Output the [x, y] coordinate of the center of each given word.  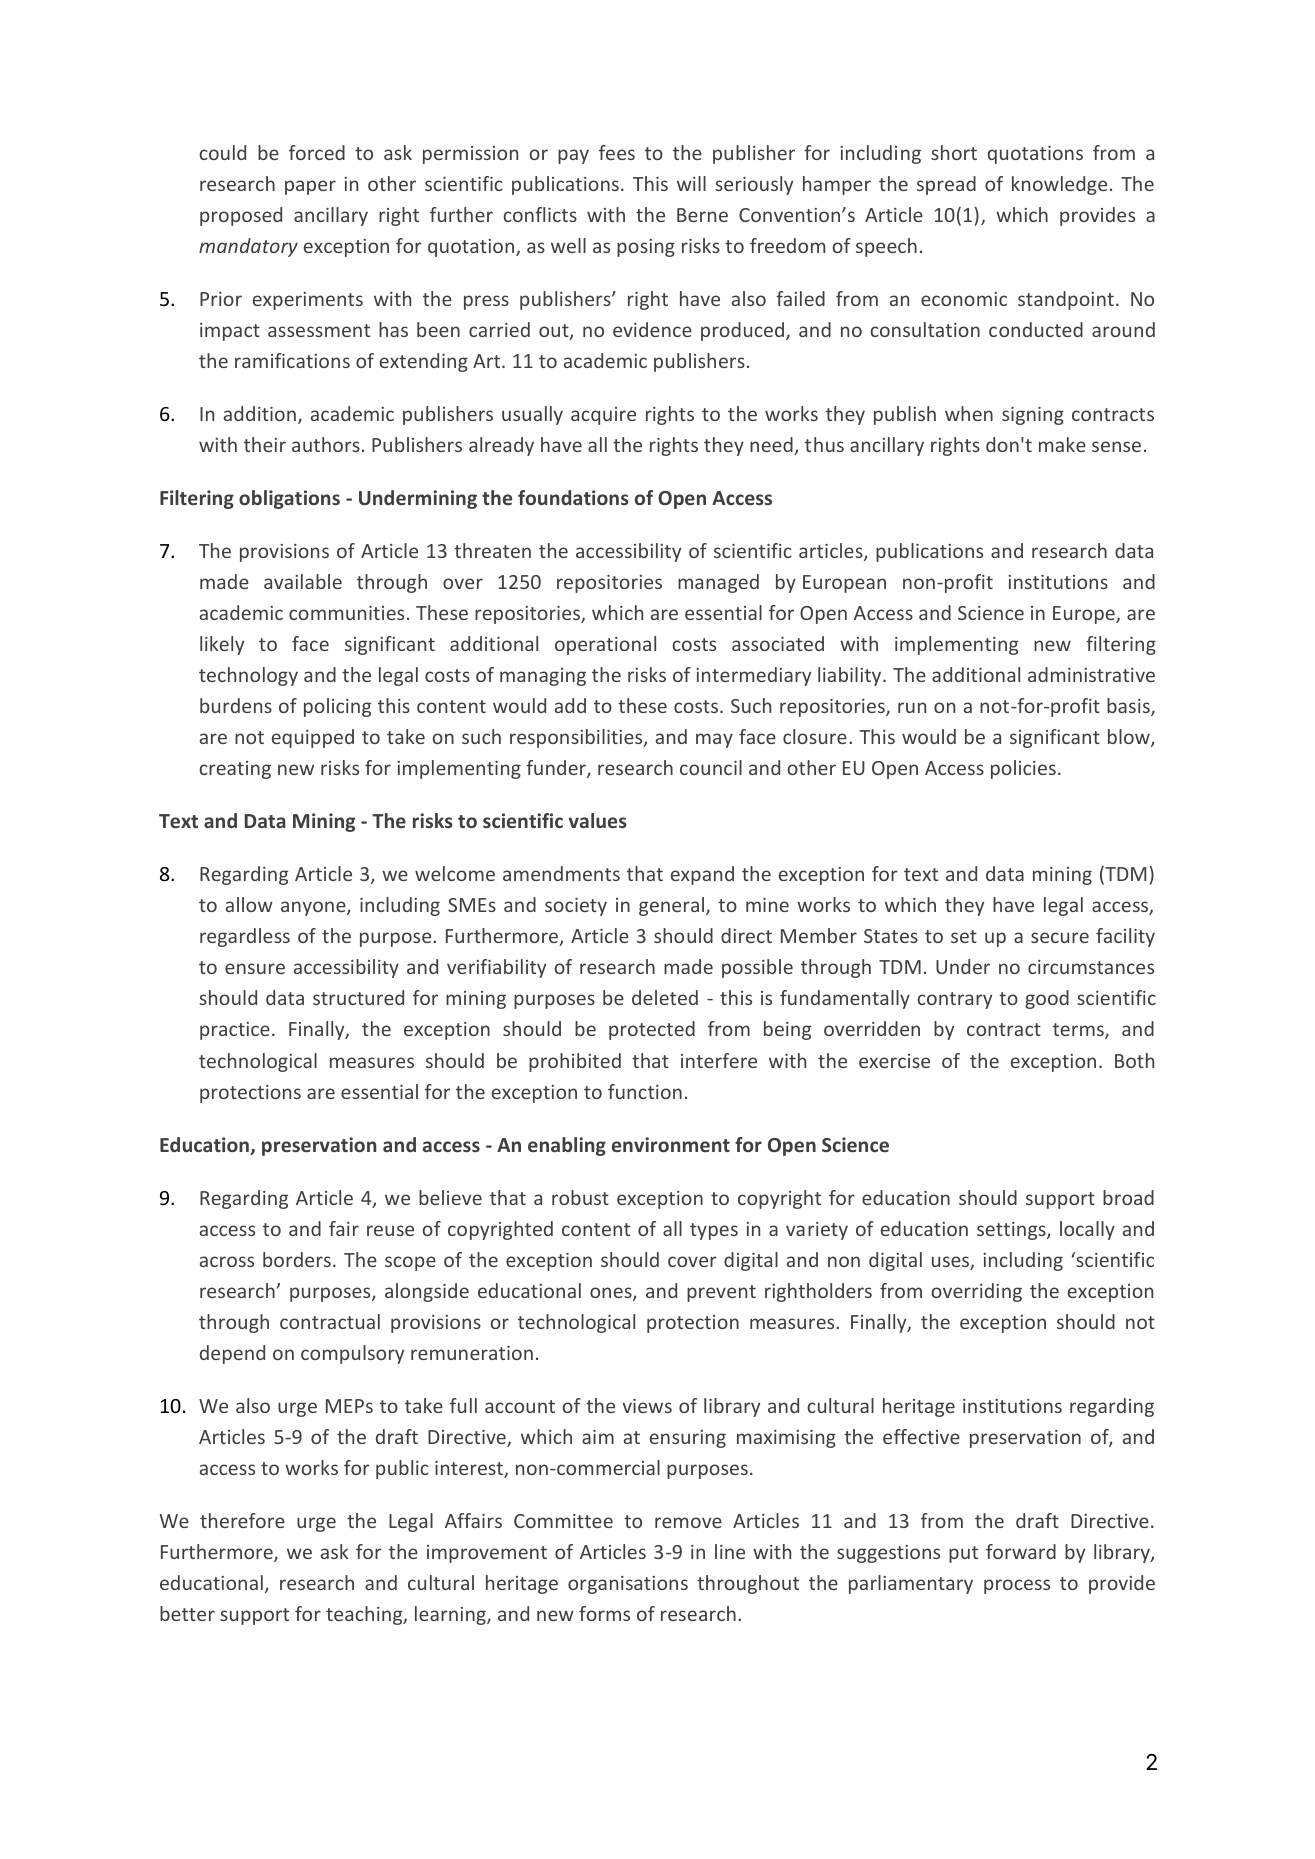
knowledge [1059, 185]
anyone [314, 908]
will [691, 183]
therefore [242, 1520]
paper [310, 187]
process [1017, 1586]
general [671, 906]
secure [1060, 937]
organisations [628, 1585]
